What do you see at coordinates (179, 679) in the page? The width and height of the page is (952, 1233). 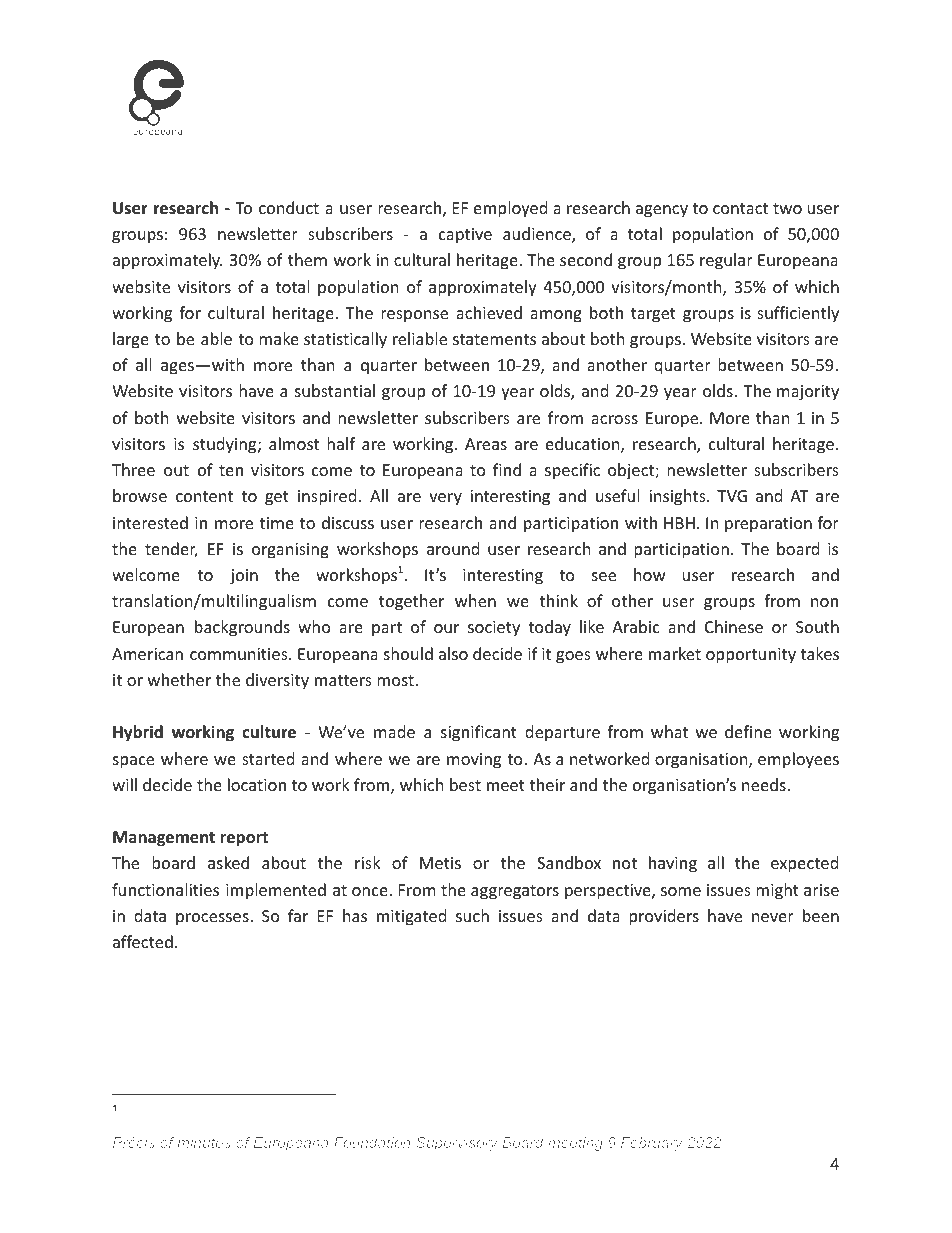 I see `whether` at bounding box center [179, 679].
